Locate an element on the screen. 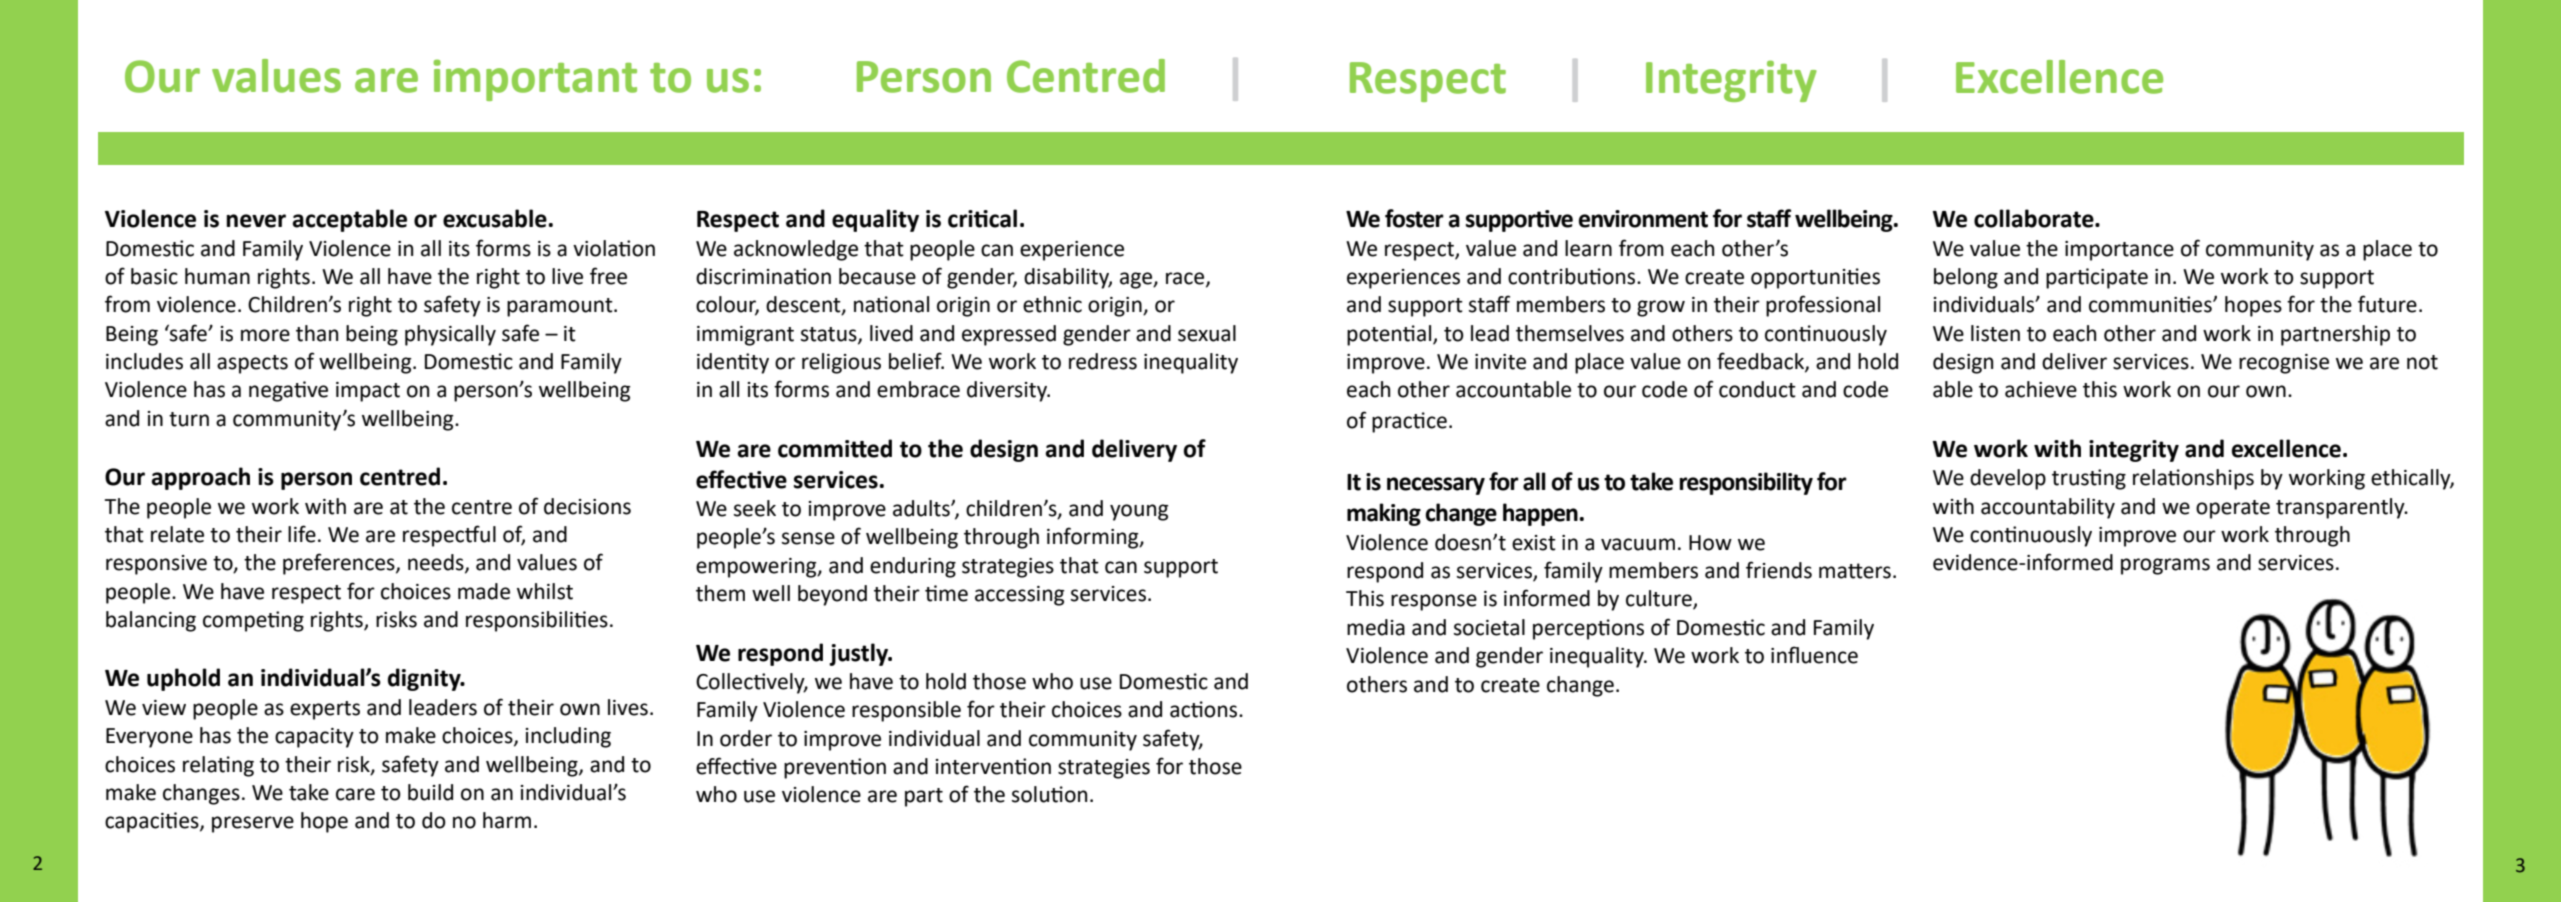  important is located at coordinates (535, 80).
